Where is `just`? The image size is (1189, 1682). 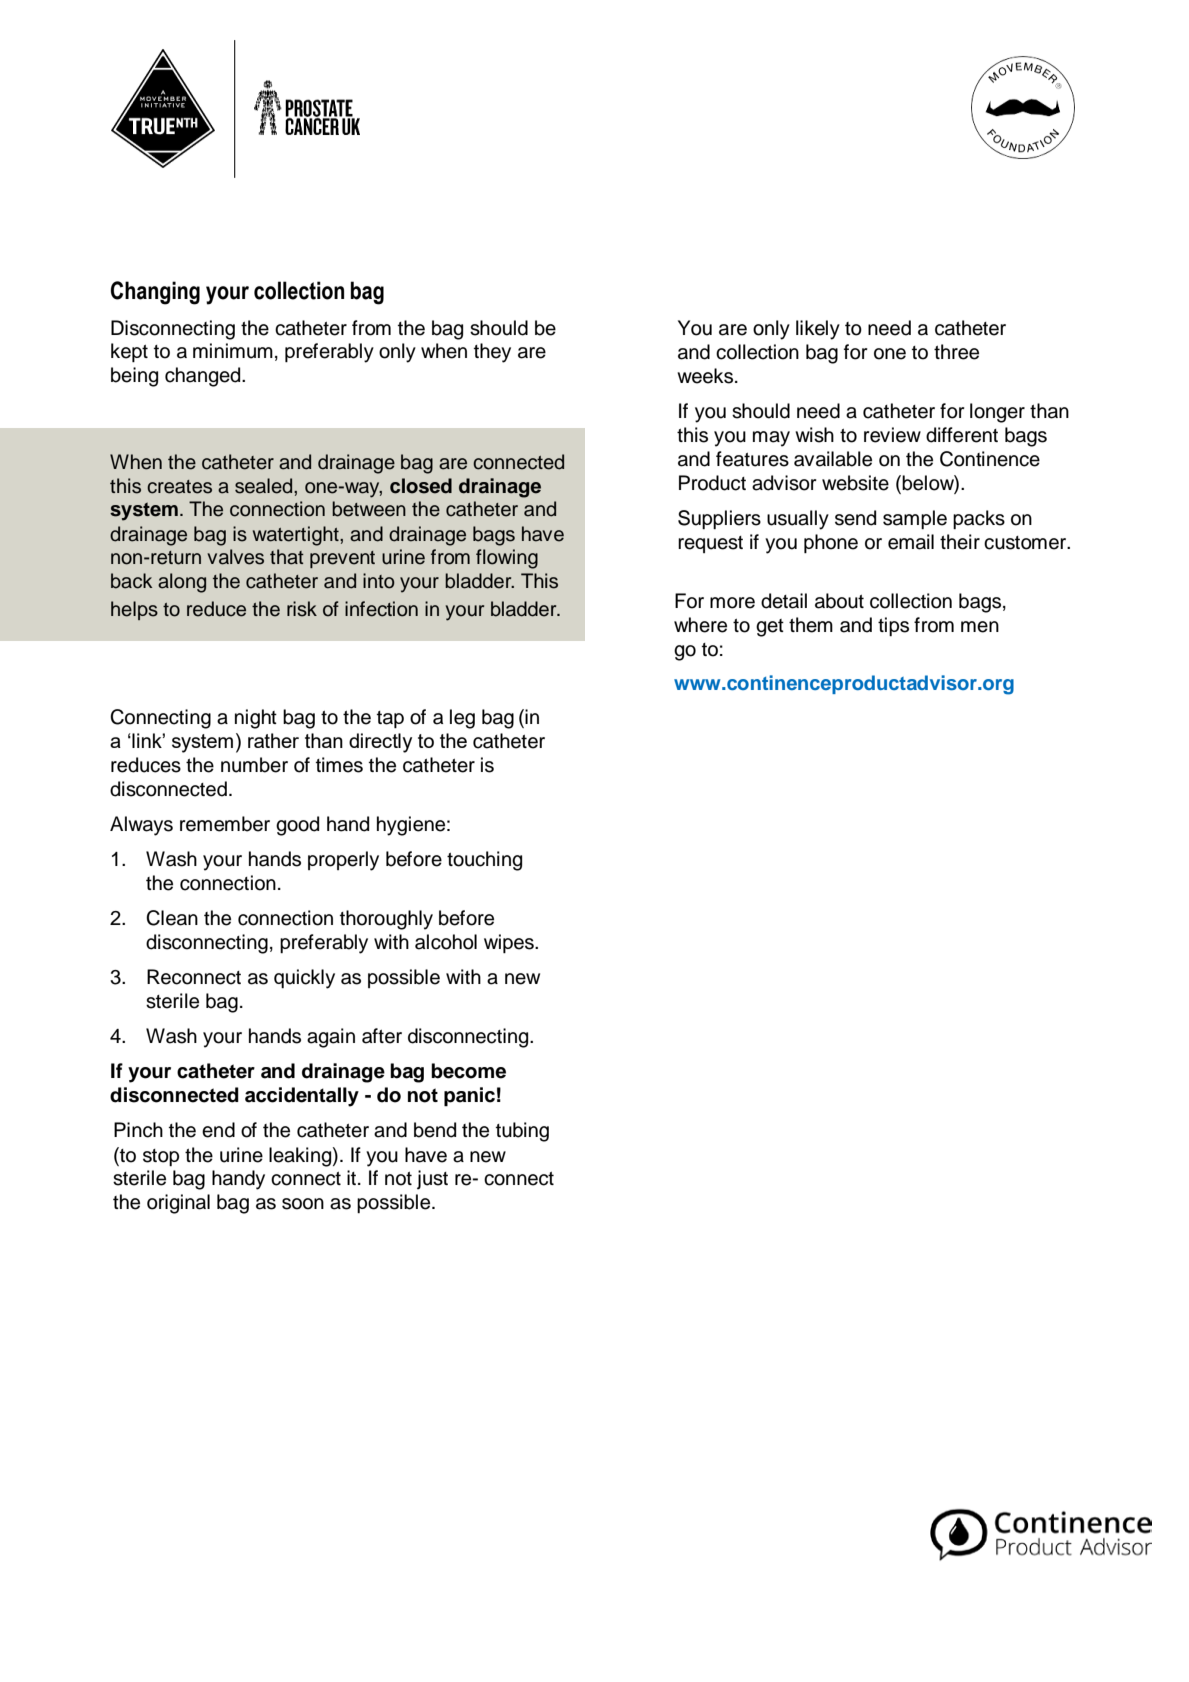 just is located at coordinates (432, 1180).
